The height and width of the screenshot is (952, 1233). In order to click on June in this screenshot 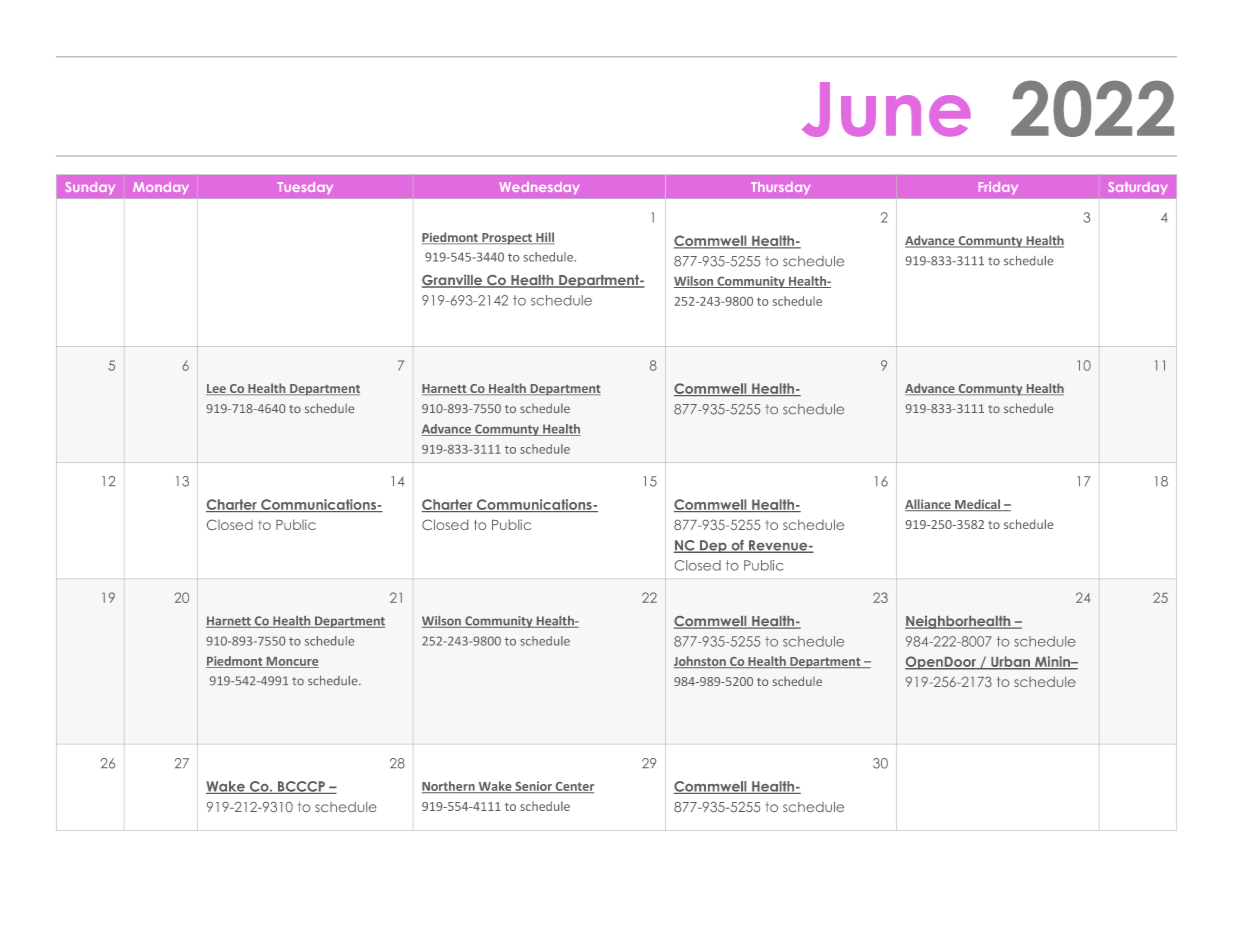, I will do `click(886, 109)`.
